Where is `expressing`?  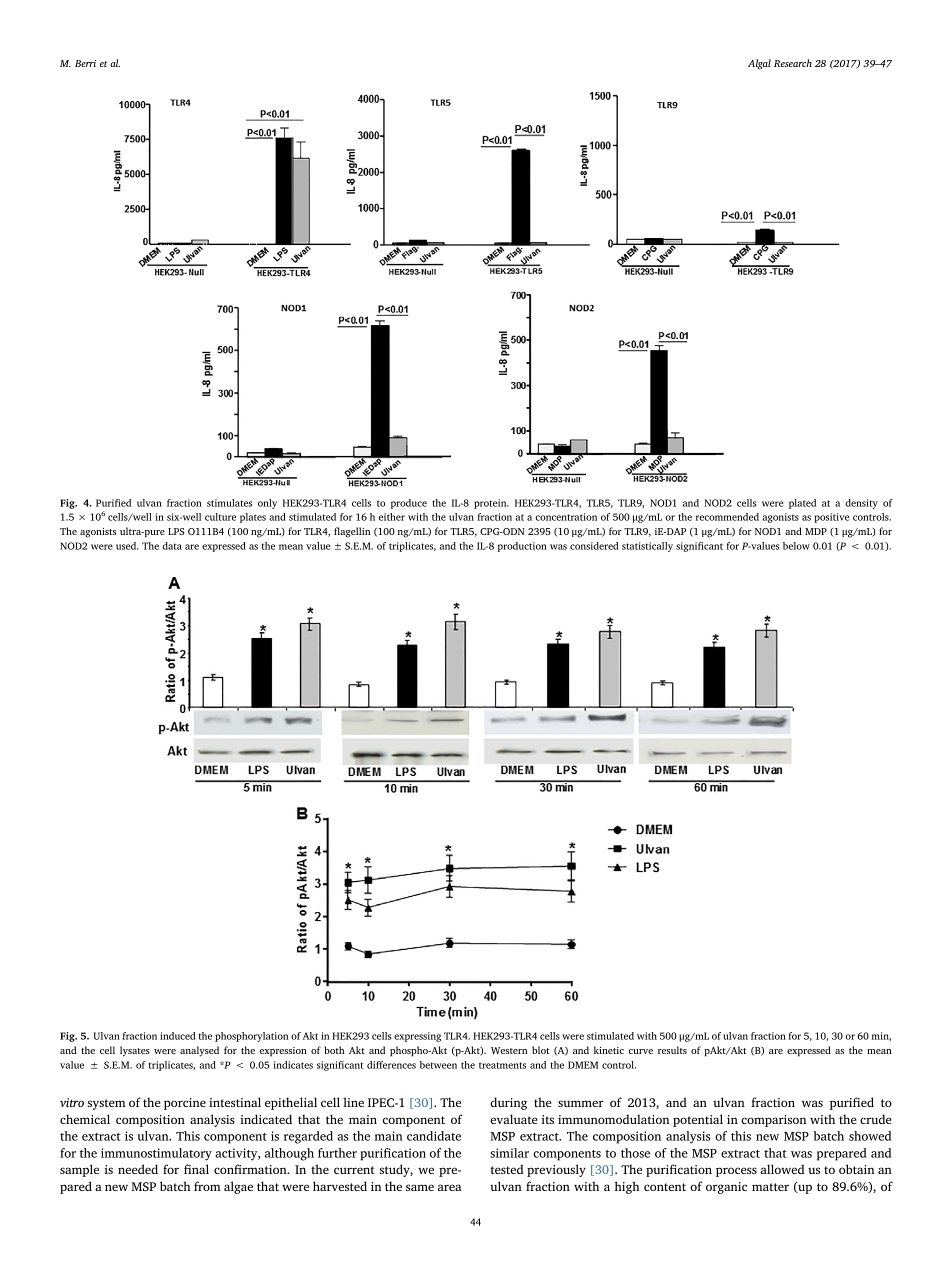 expressing is located at coordinates (417, 1037).
